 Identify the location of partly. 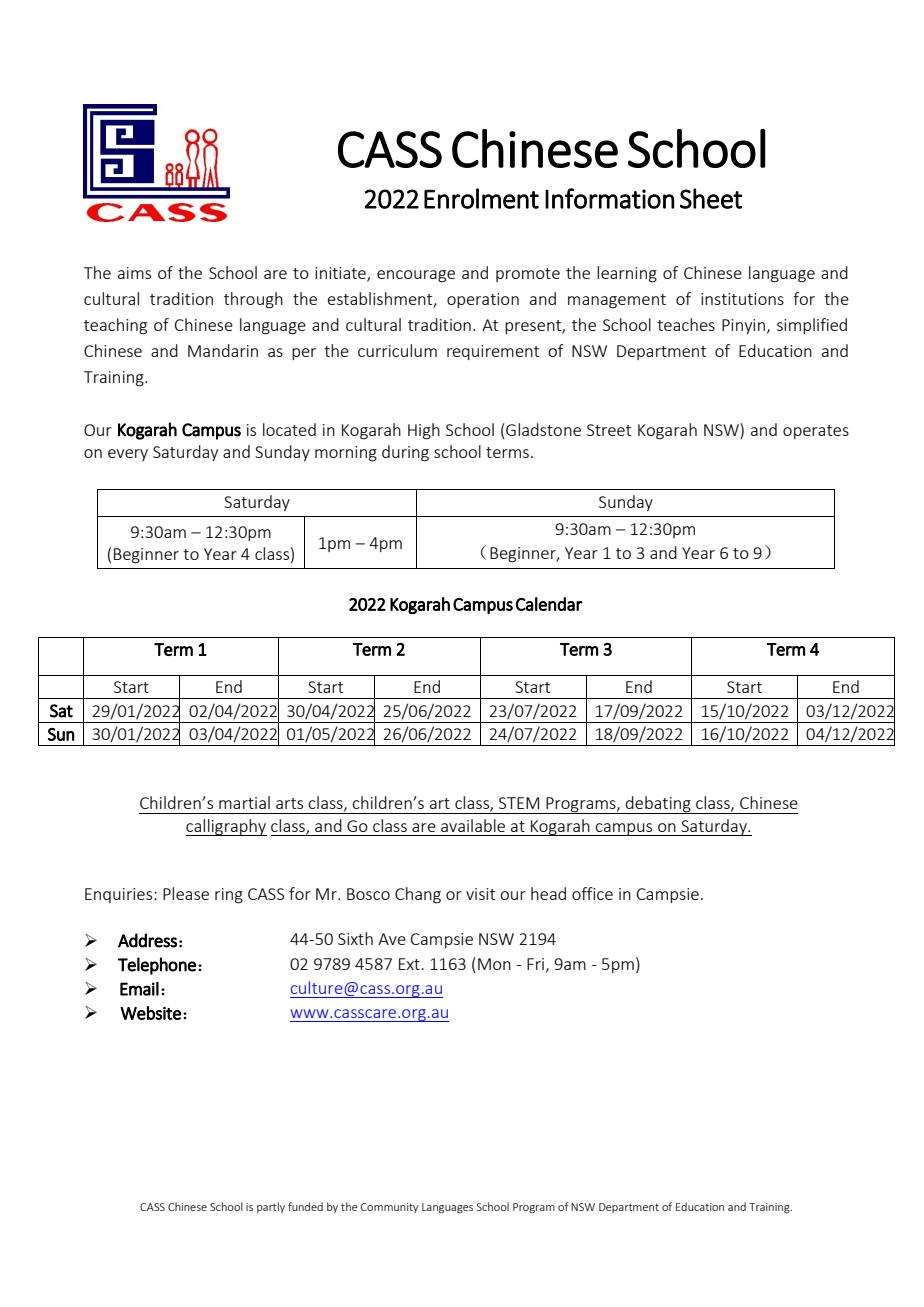
(271, 1207).
